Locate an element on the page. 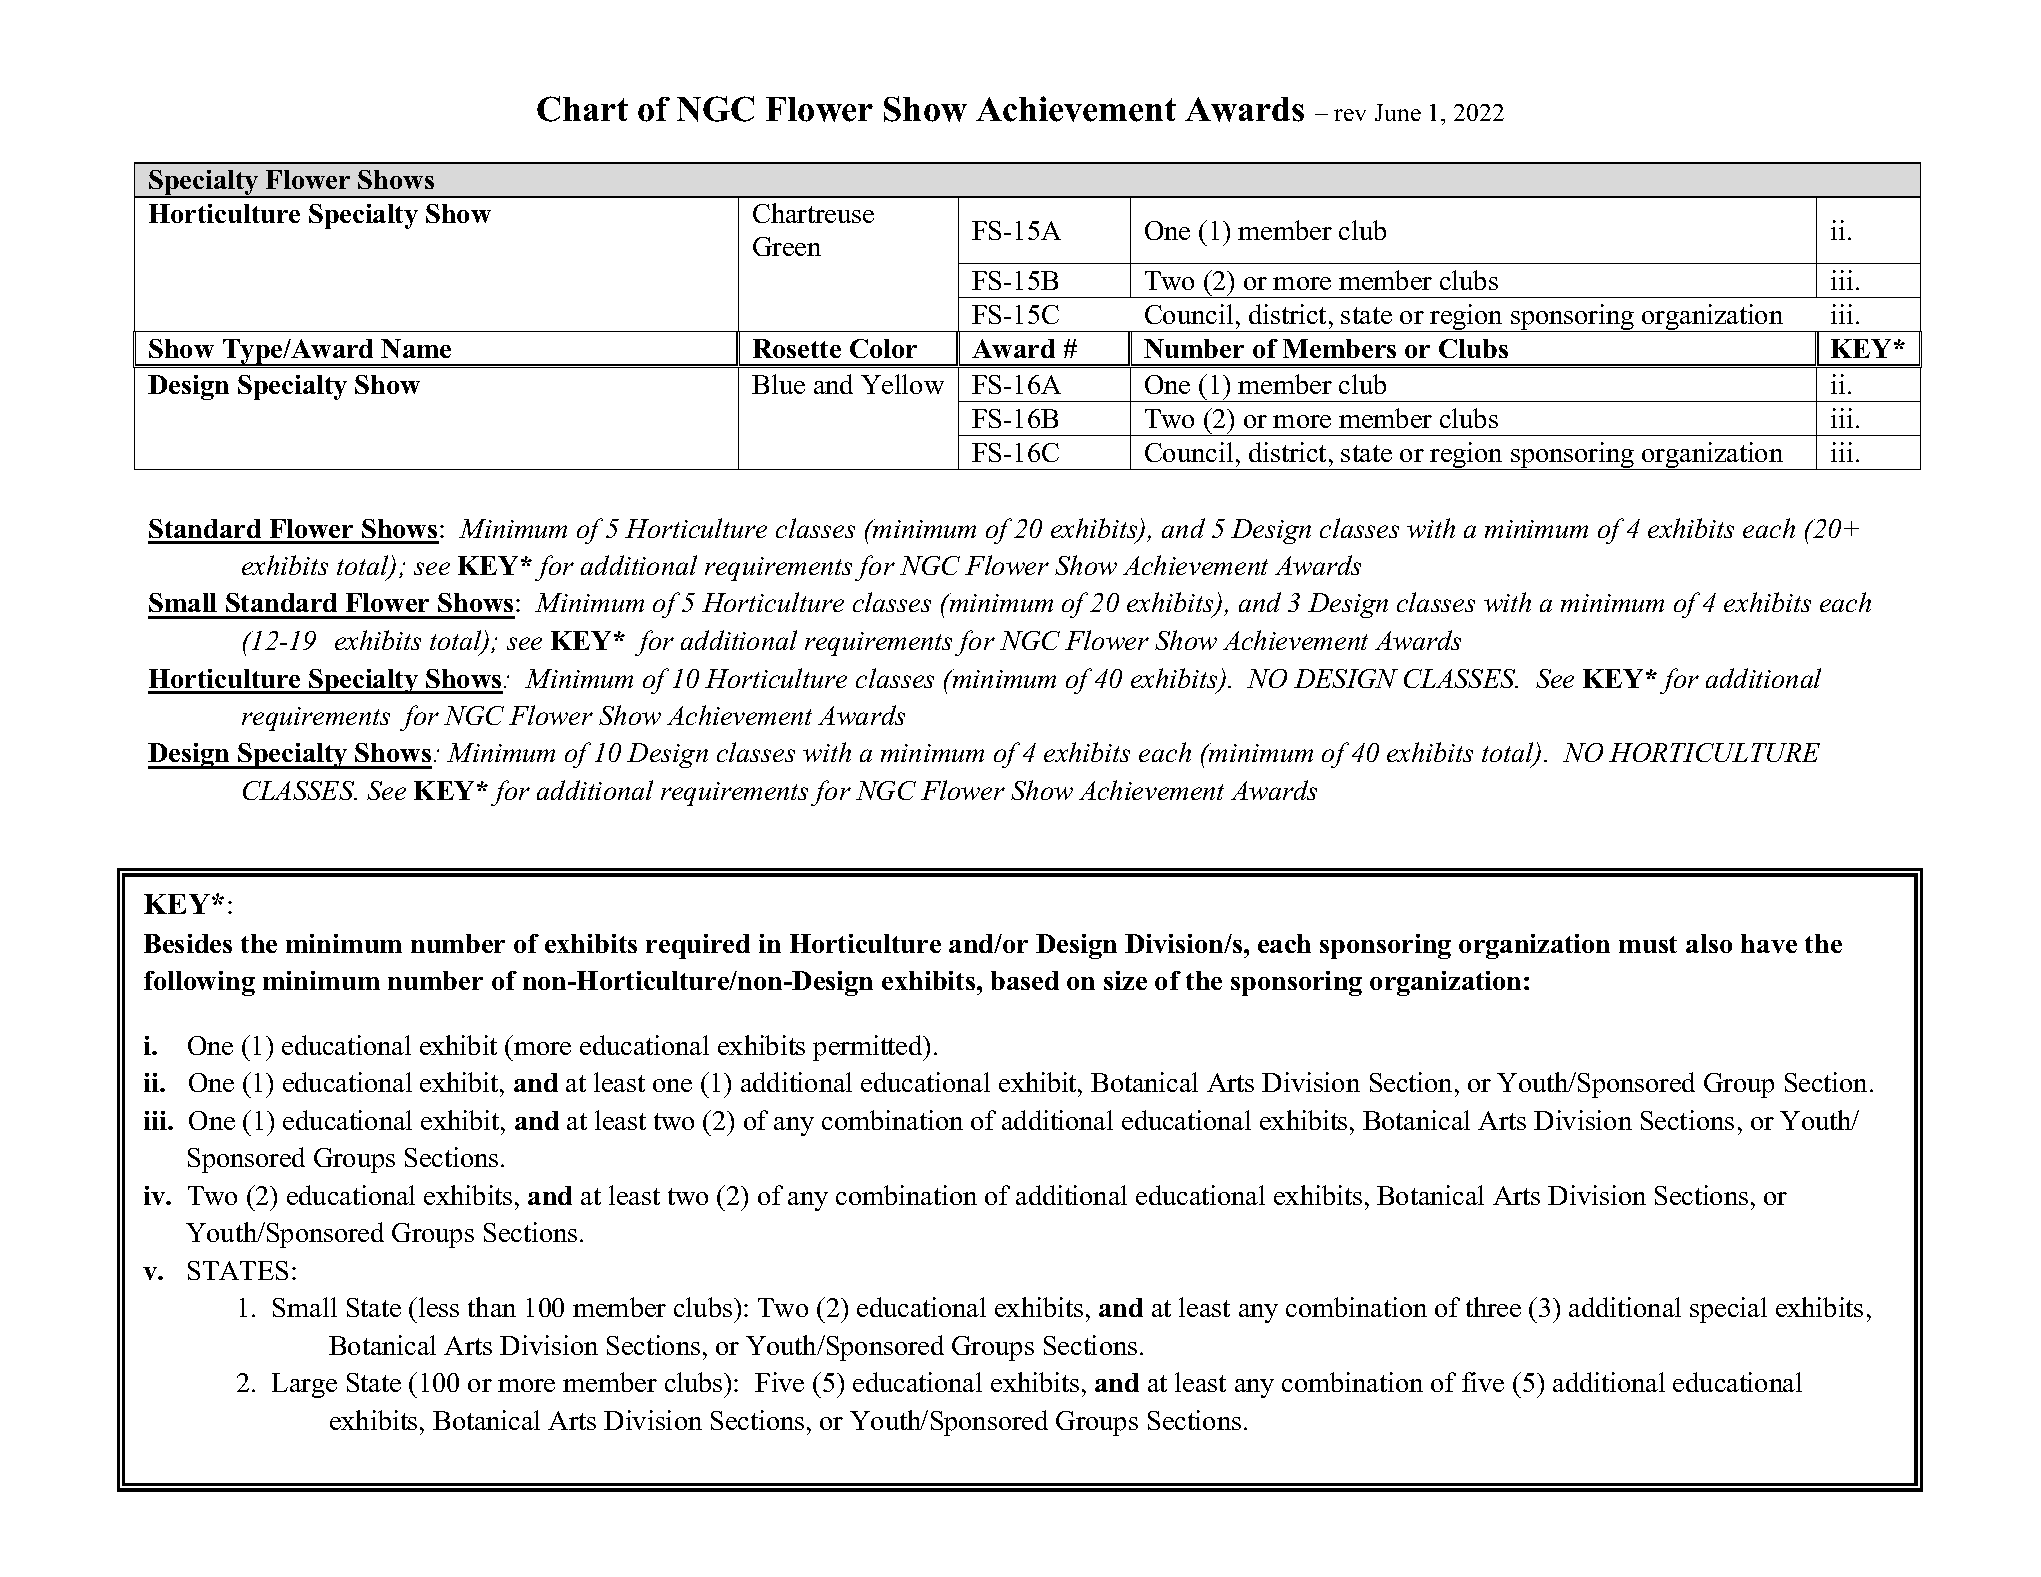  three is located at coordinates (1493, 1307).
